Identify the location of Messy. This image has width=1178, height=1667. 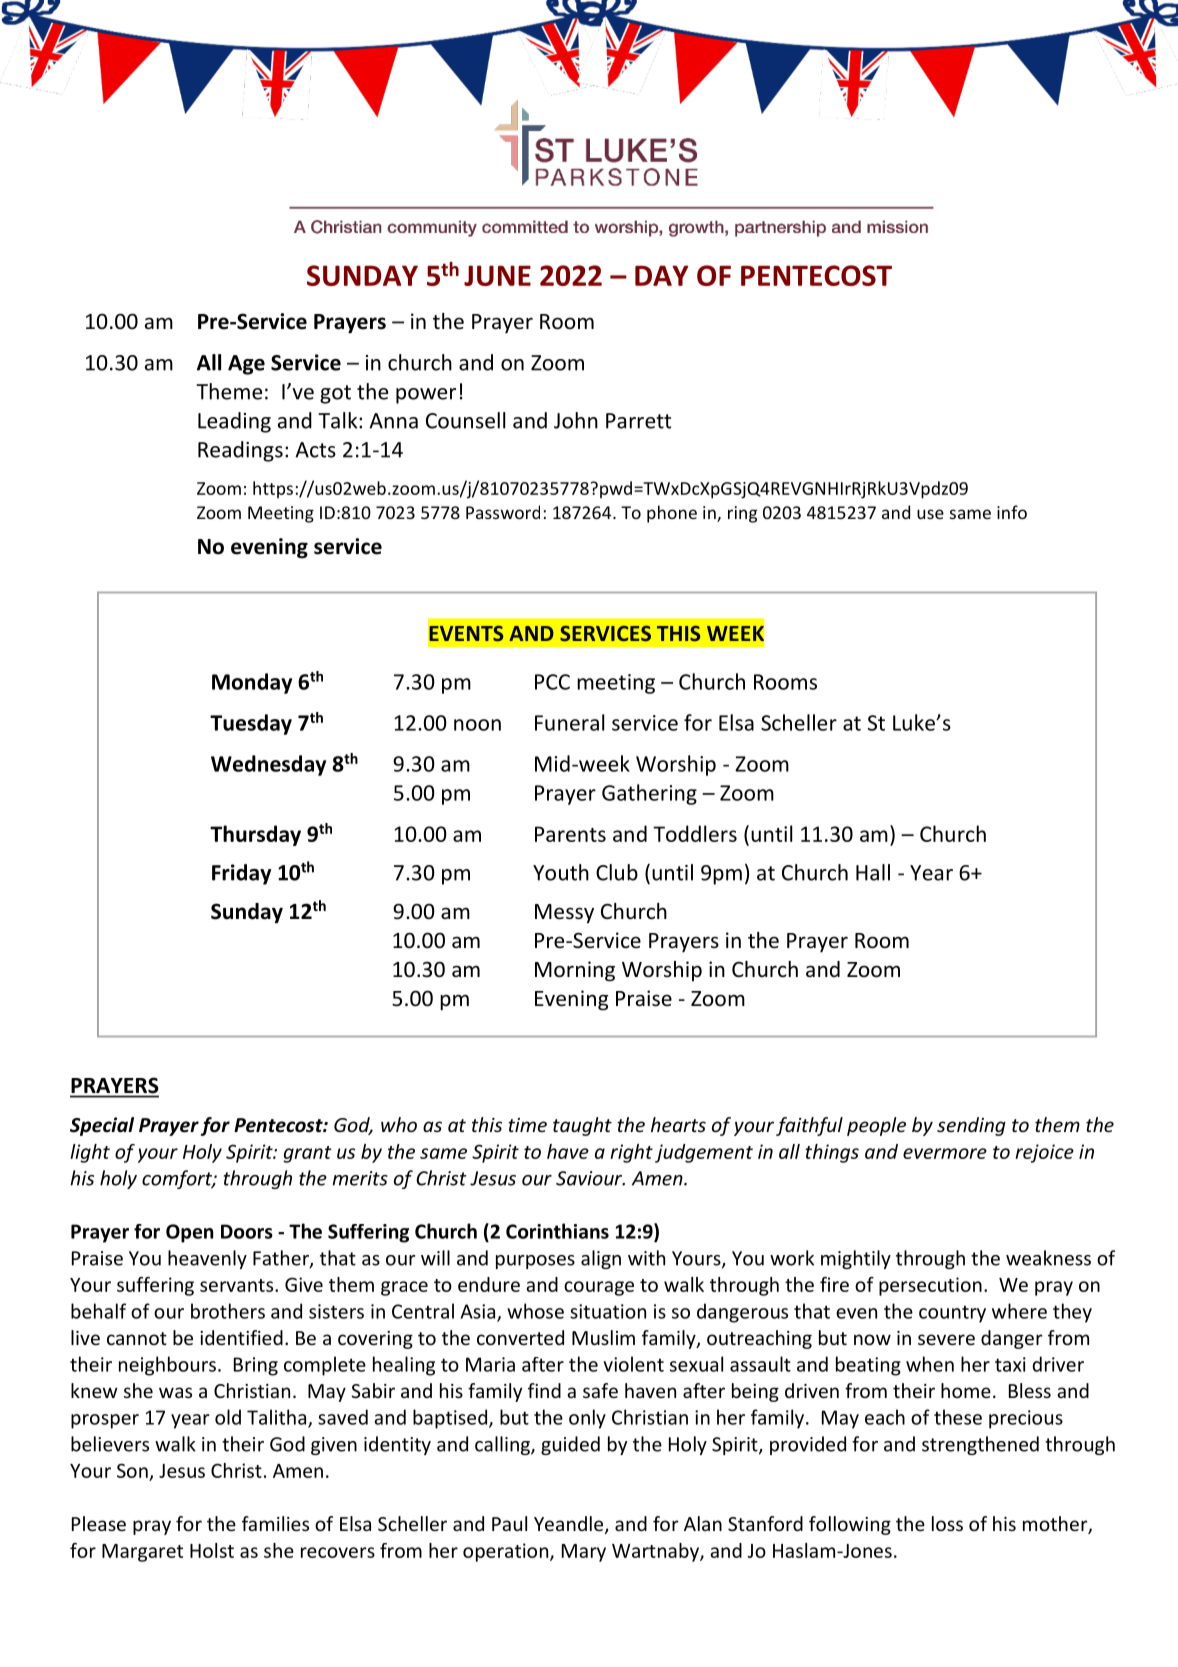
(564, 914).
